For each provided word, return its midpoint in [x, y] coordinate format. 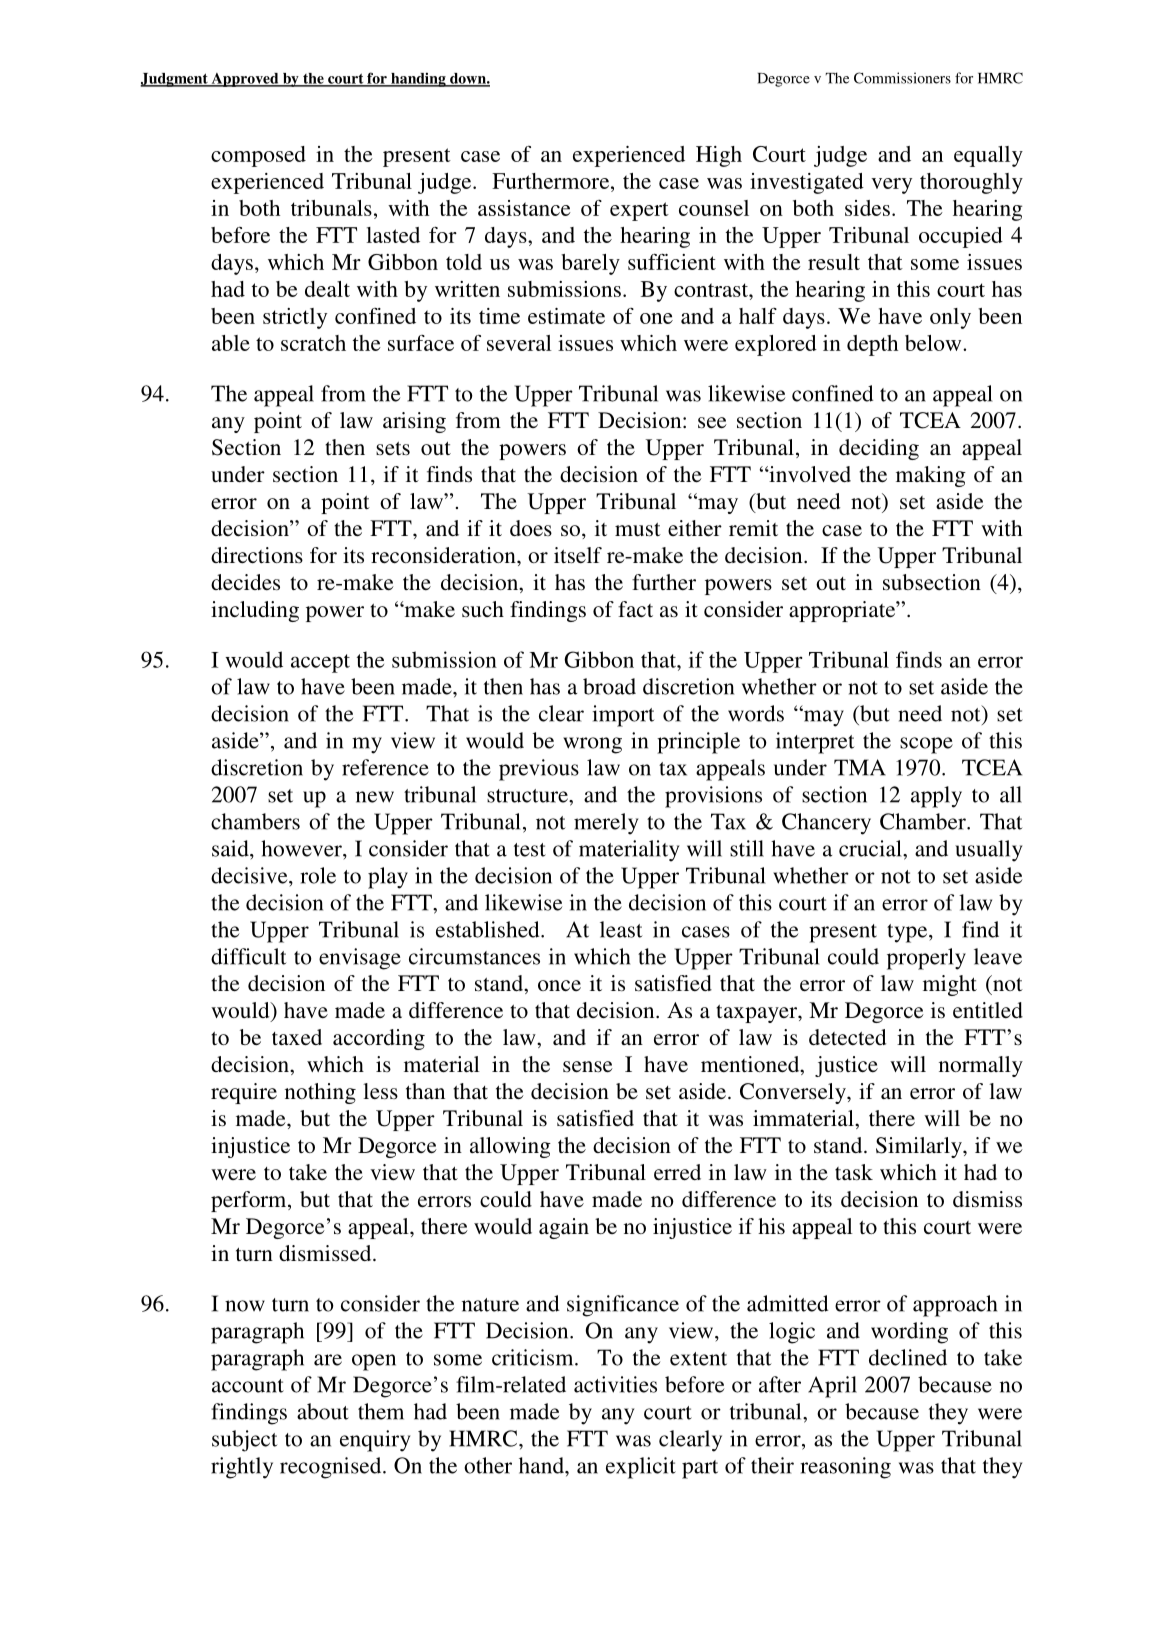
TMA [860, 767]
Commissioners [902, 78]
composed [258, 156]
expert [639, 211]
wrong [592, 745]
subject [245, 1441]
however [302, 848]
